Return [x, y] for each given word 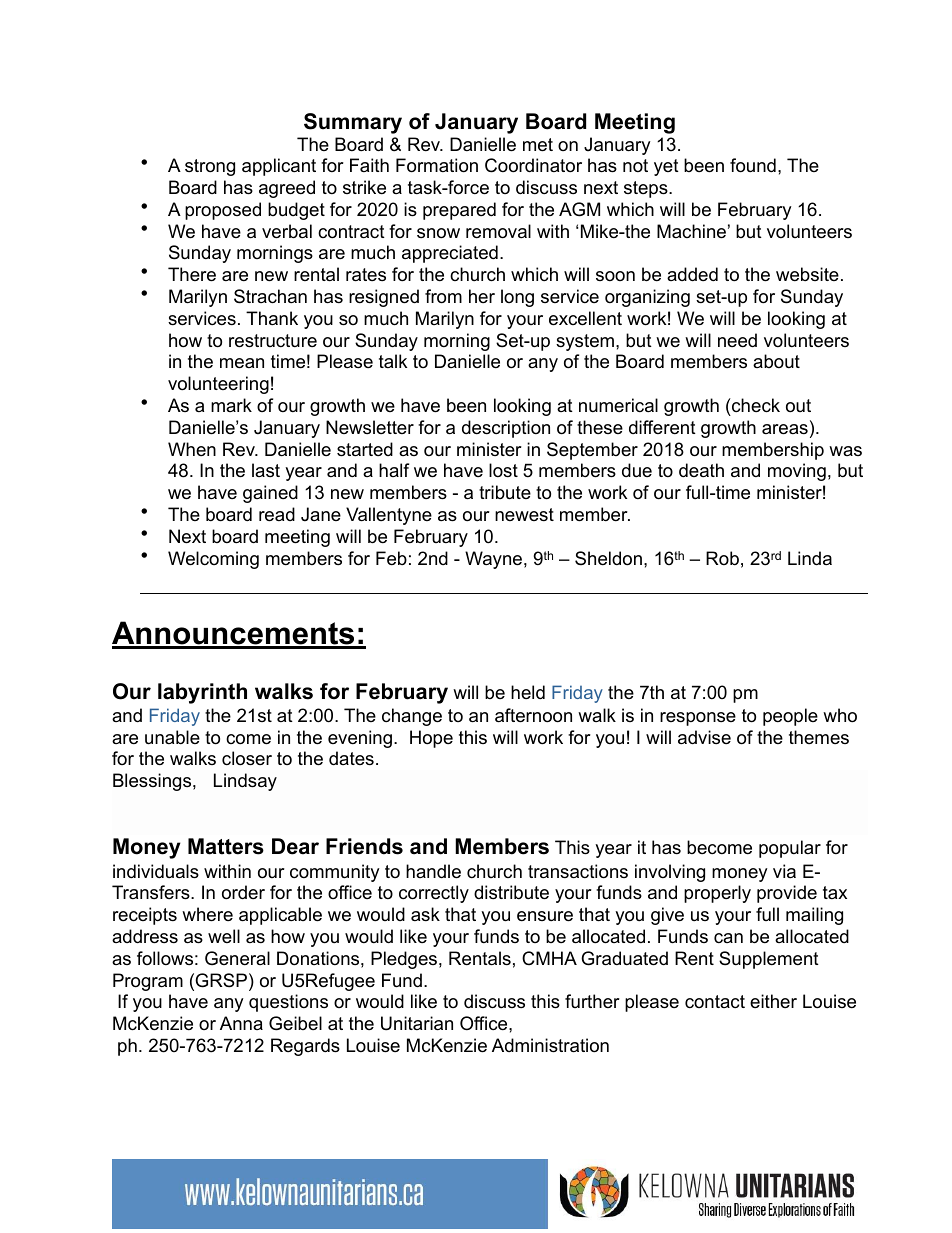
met [538, 145]
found [753, 165]
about [776, 361]
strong [210, 167]
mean [242, 363]
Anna [241, 1023]
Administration [550, 1045]
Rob [722, 558]
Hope [431, 739]
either [773, 1001]
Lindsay [245, 782]
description [506, 429]
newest [524, 514]
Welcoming [213, 560]
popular [790, 849]
